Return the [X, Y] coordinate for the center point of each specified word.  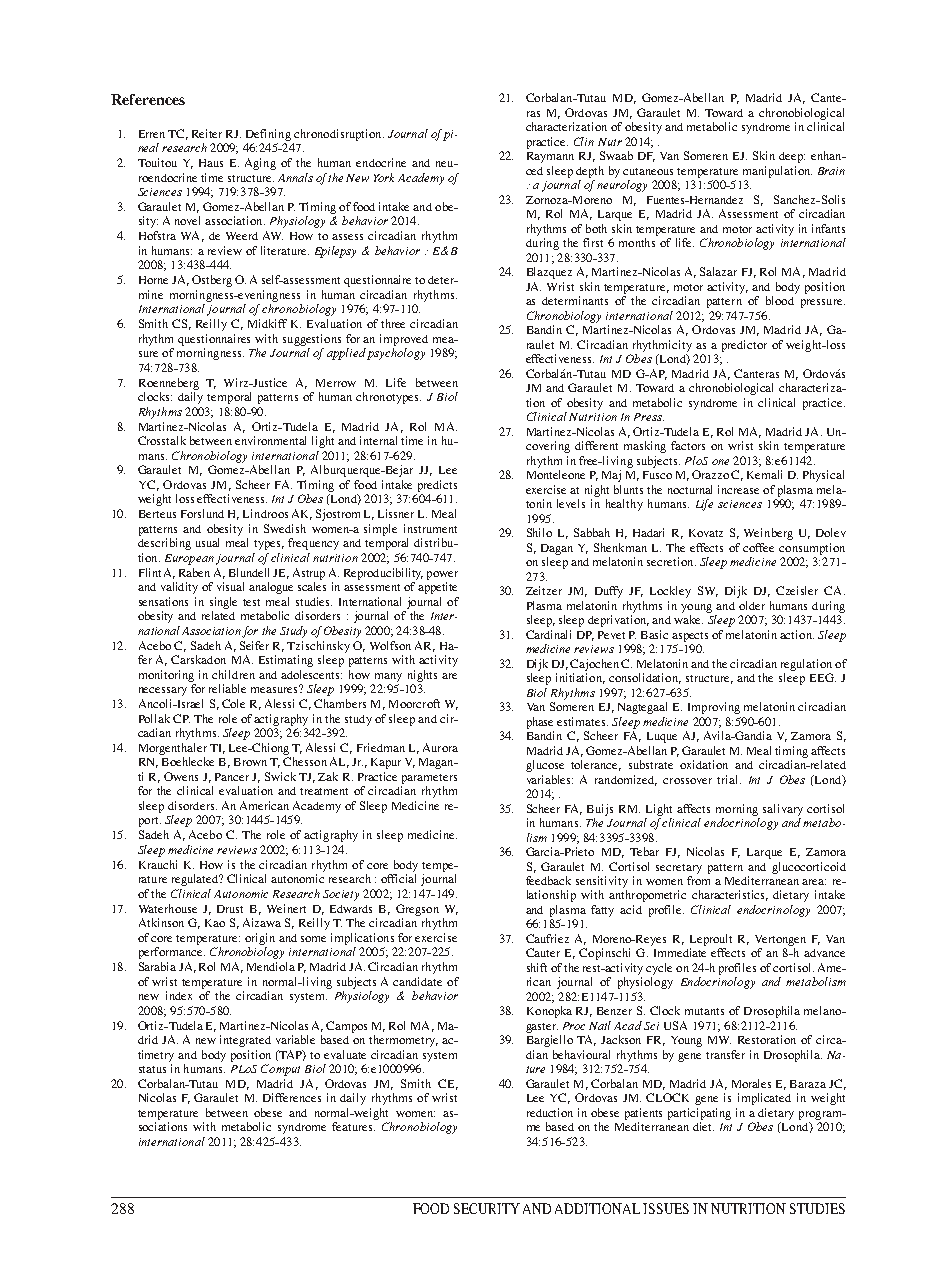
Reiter [207, 133]
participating [699, 1114]
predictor [744, 346]
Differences [292, 1097]
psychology [396, 354]
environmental [270, 440]
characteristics [730, 895]
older [752, 605]
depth [590, 172]
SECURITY [487, 1208]
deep [792, 157]
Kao [215, 923]
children [233, 674]
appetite [437, 588]
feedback [548, 880]
